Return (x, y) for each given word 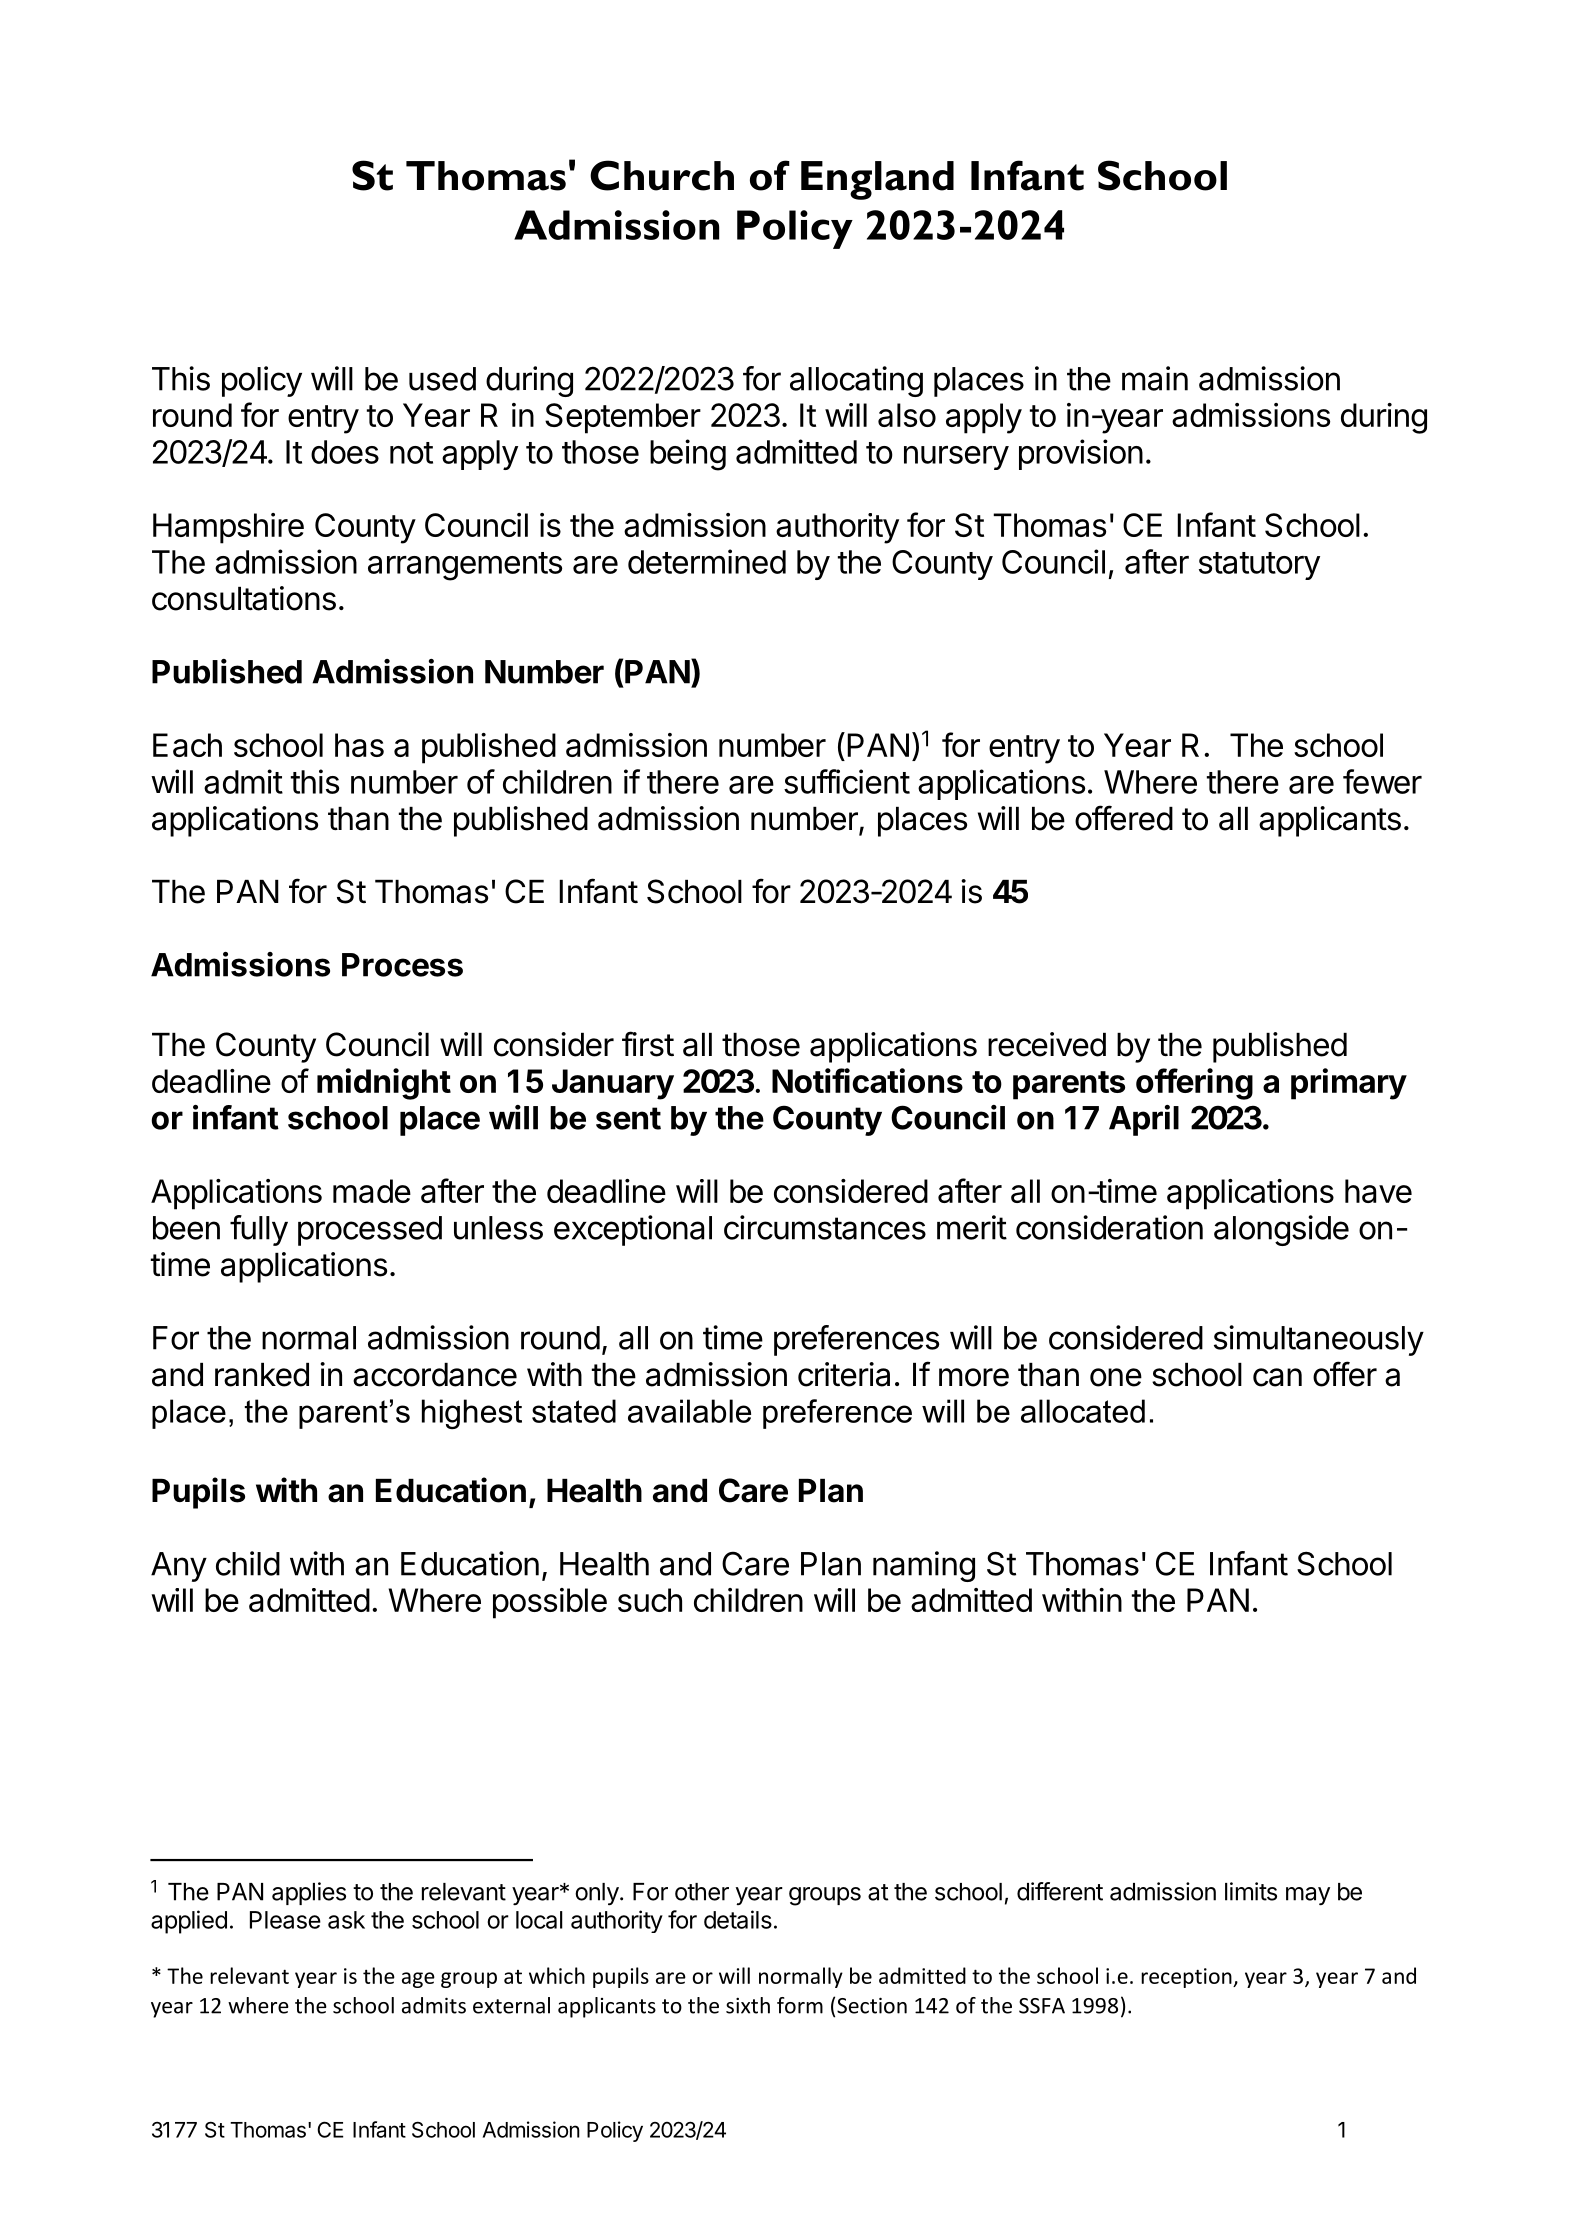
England (877, 180)
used (442, 379)
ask (346, 1920)
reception (1187, 1978)
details (738, 1919)
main (1155, 378)
